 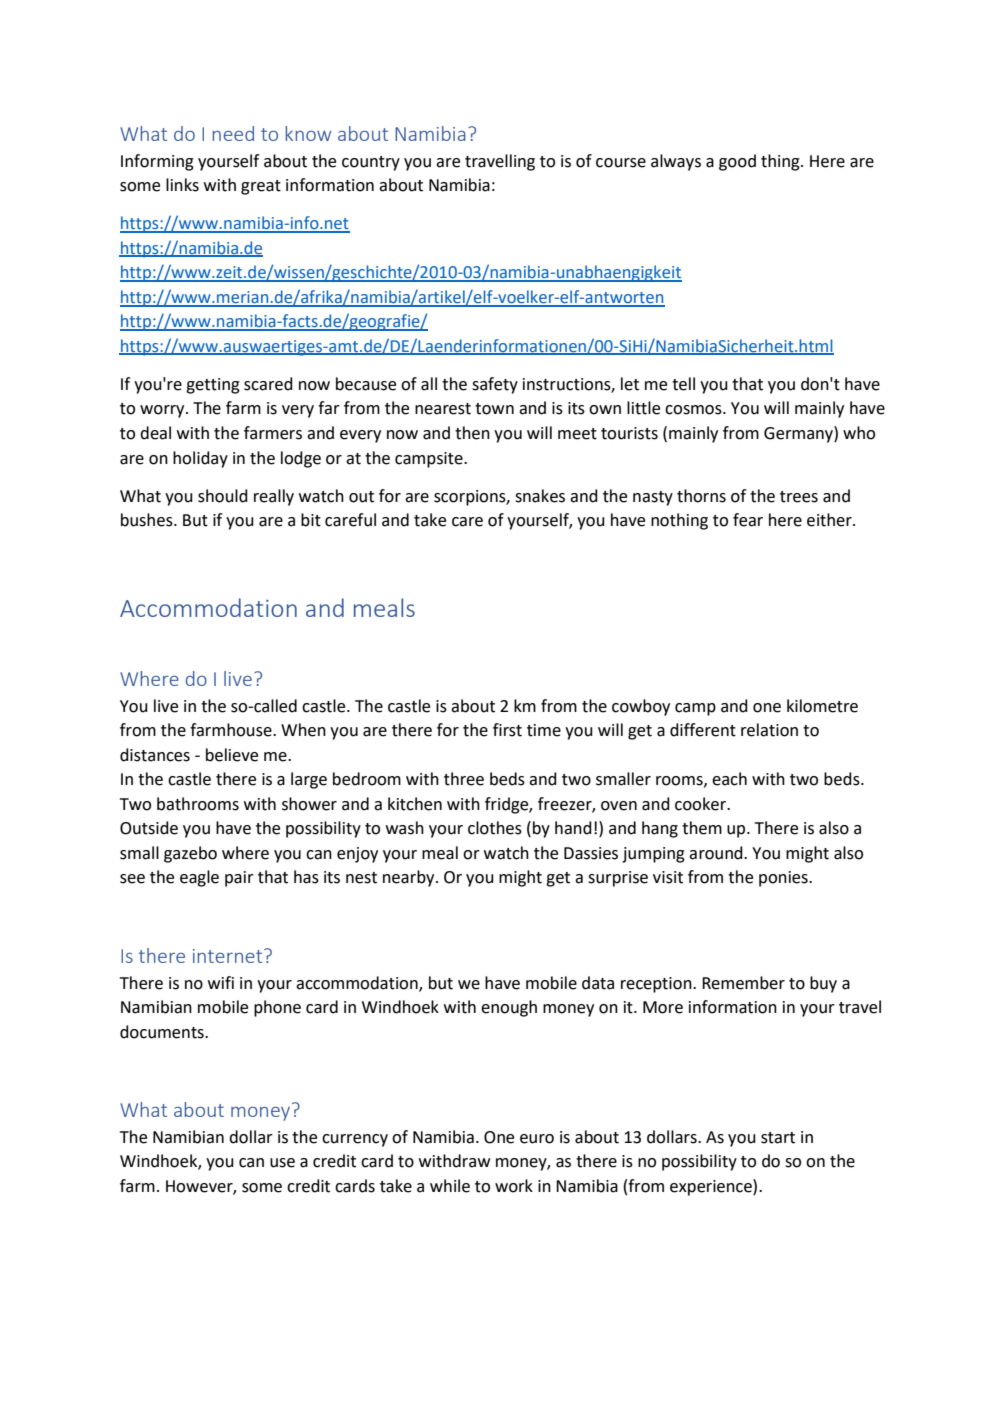 What do you see at coordinates (213, 386) in the screenshot?
I see `getting` at bounding box center [213, 386].
